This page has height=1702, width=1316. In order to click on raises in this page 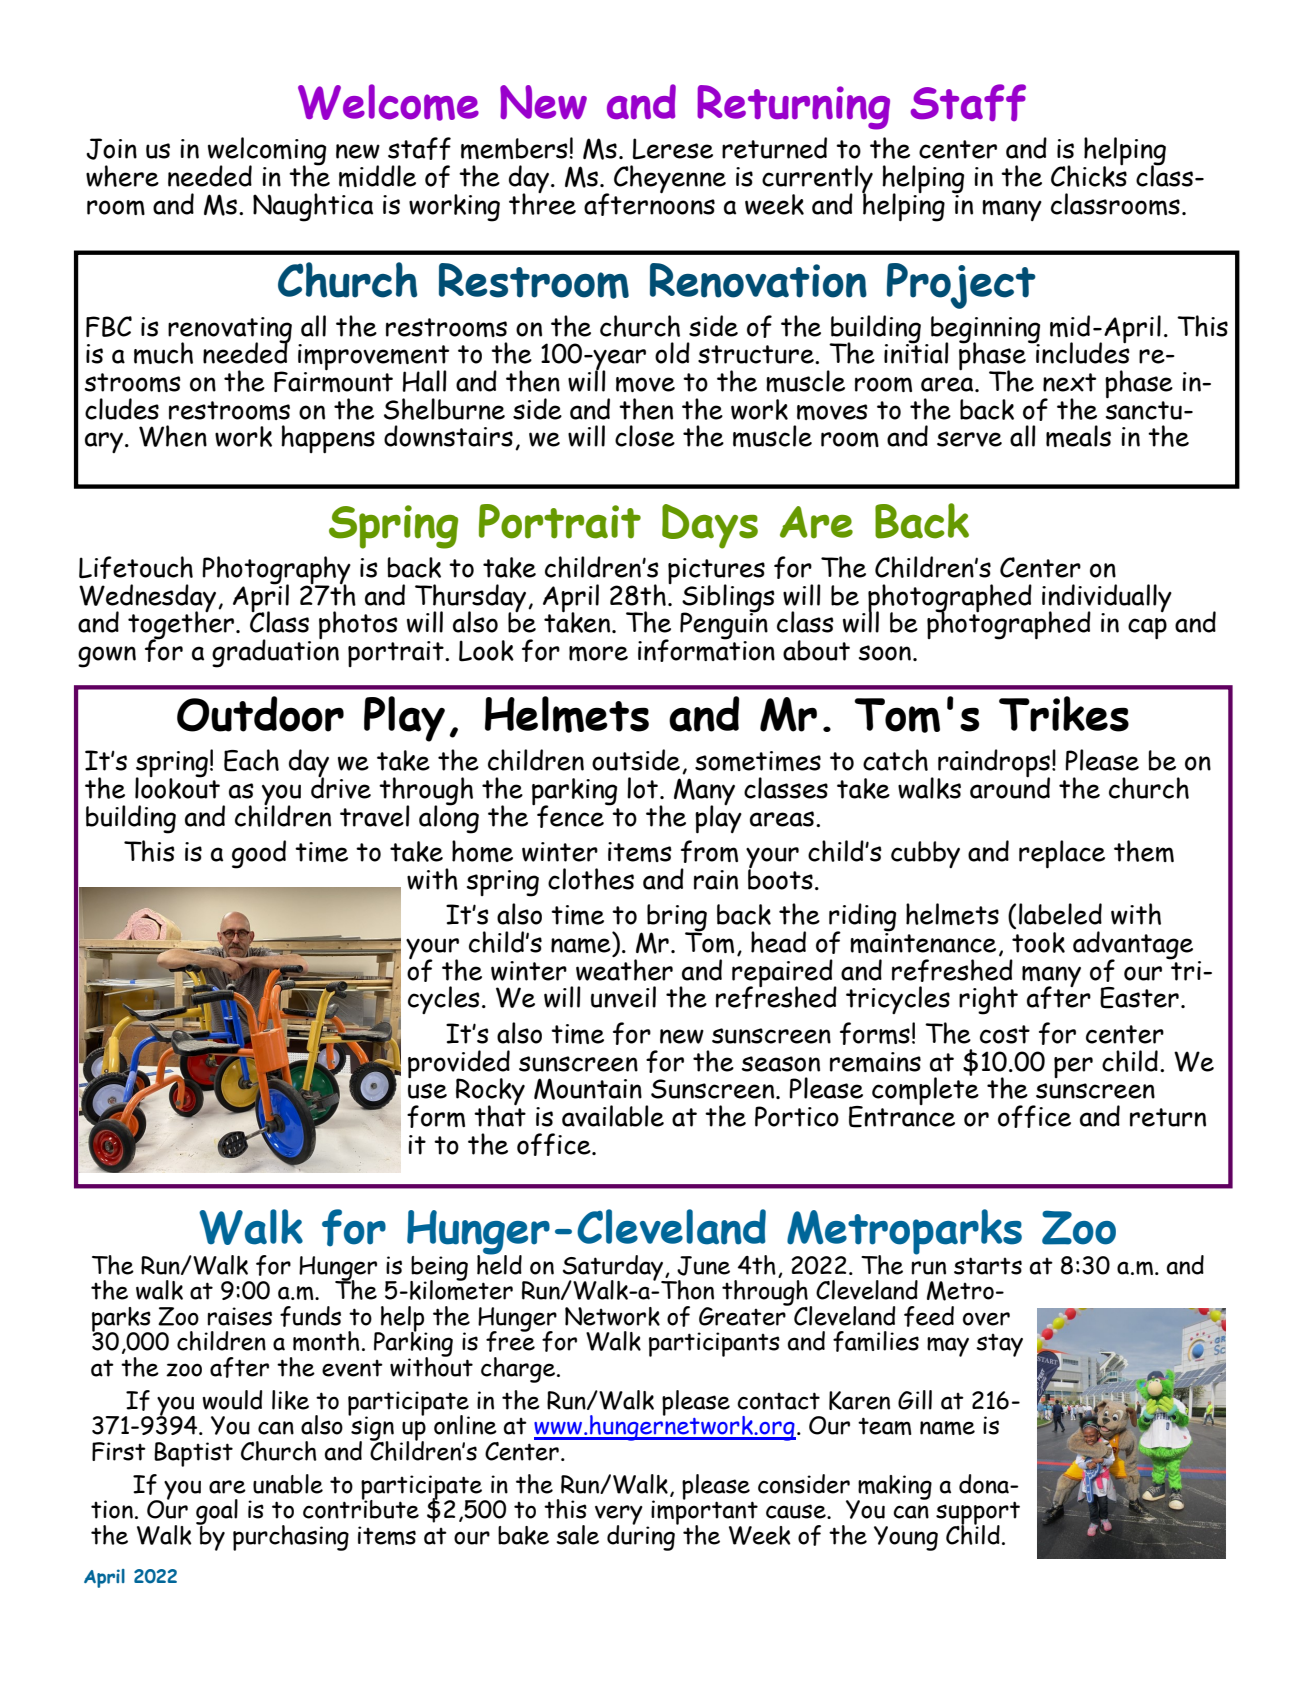, I will do `click(240, 1316)`.
